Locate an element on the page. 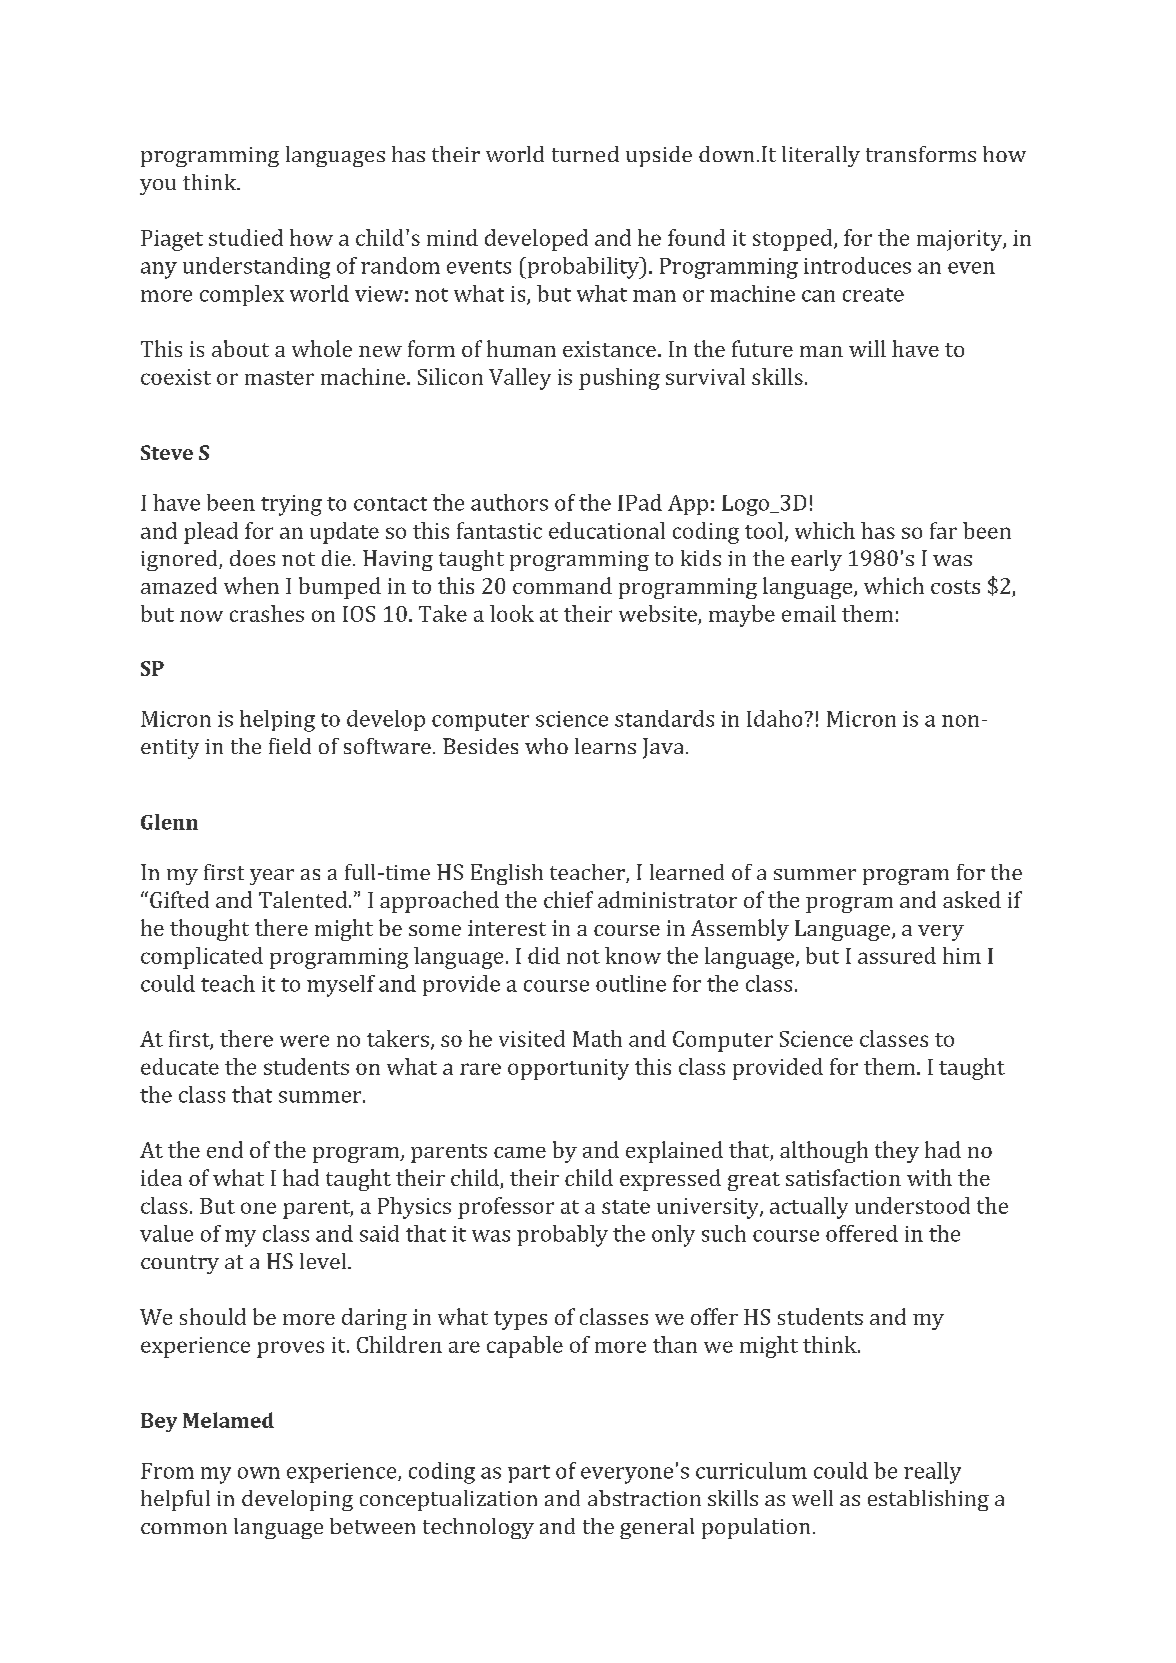 The image size is (1176, 1663). were is located at coordinates (304, 1041).
